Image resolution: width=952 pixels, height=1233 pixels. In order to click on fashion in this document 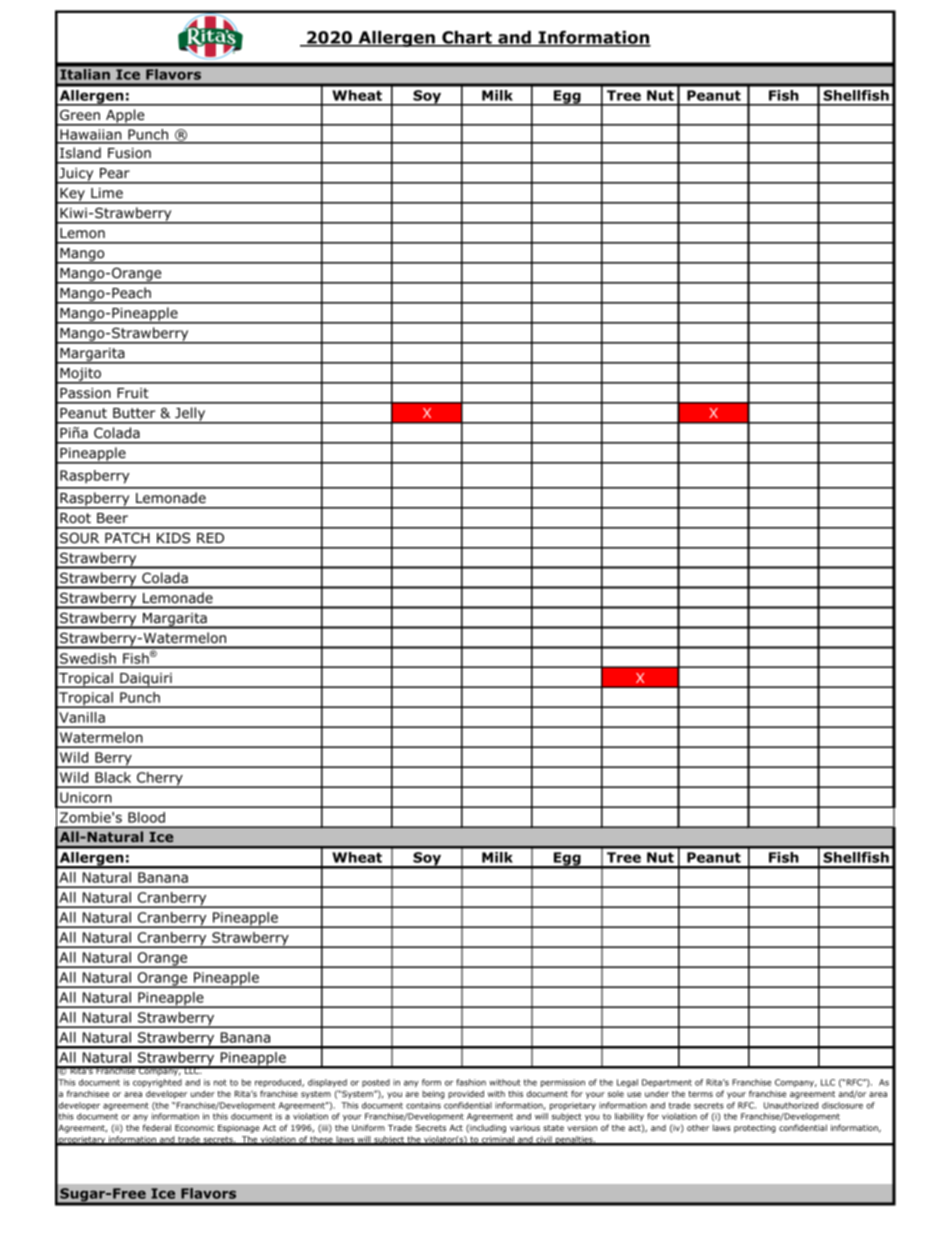, I will do `click(471, 1082)`.
